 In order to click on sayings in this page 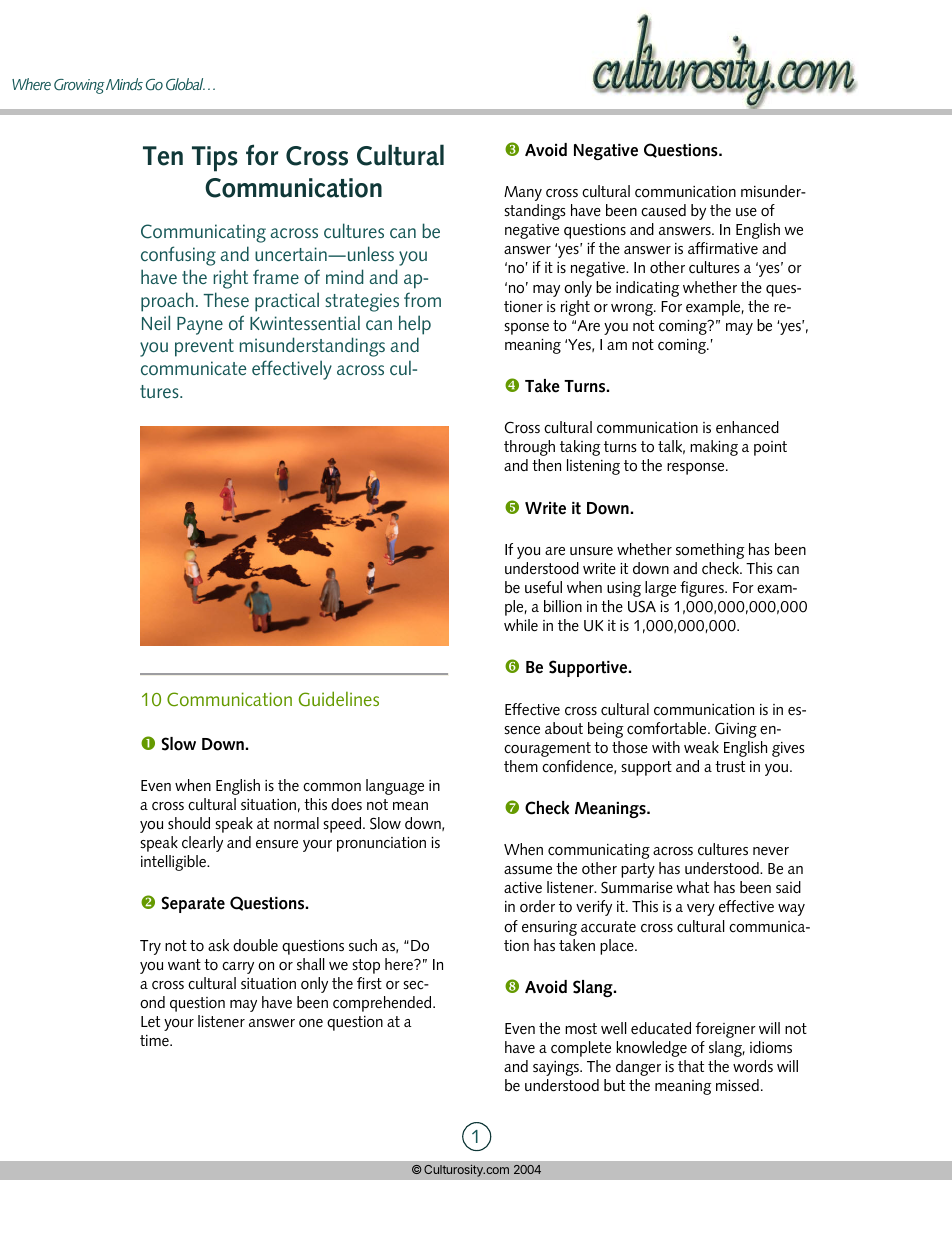, I will do `click(557, 1068)`.
